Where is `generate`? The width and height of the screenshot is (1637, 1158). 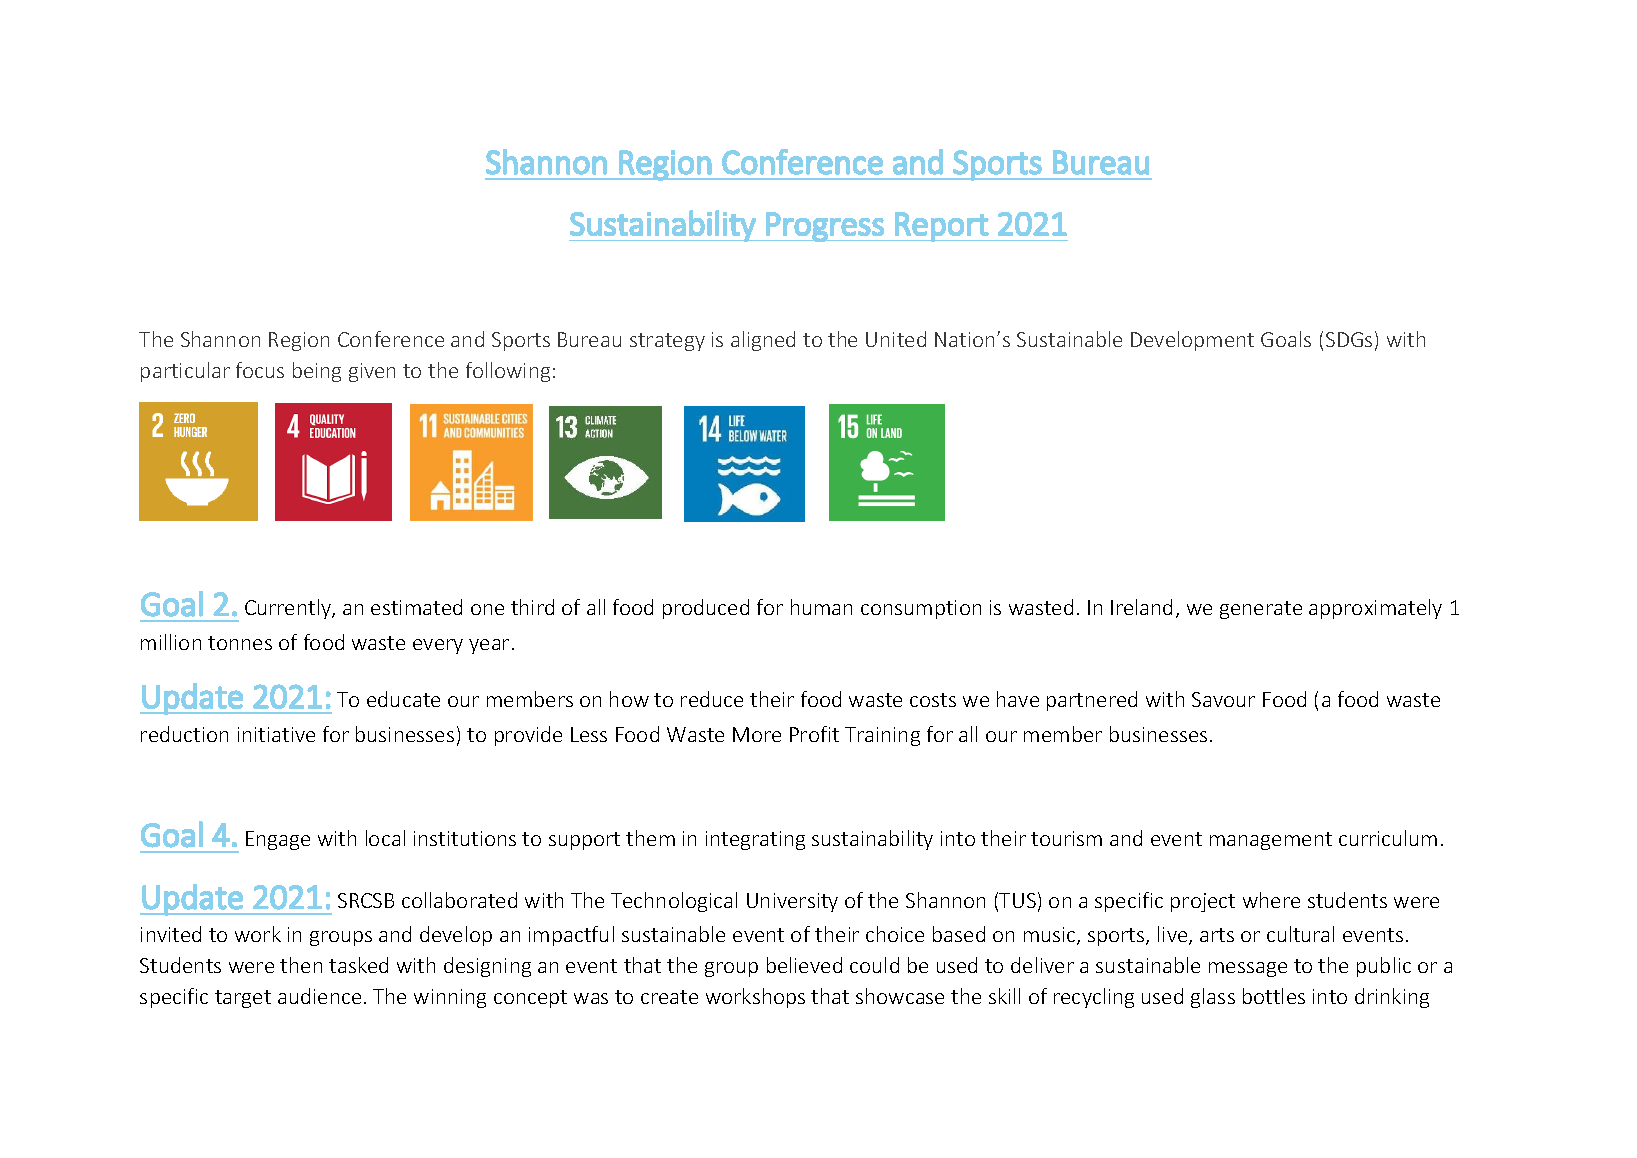
generate is located at coordinates (1261, 610).
